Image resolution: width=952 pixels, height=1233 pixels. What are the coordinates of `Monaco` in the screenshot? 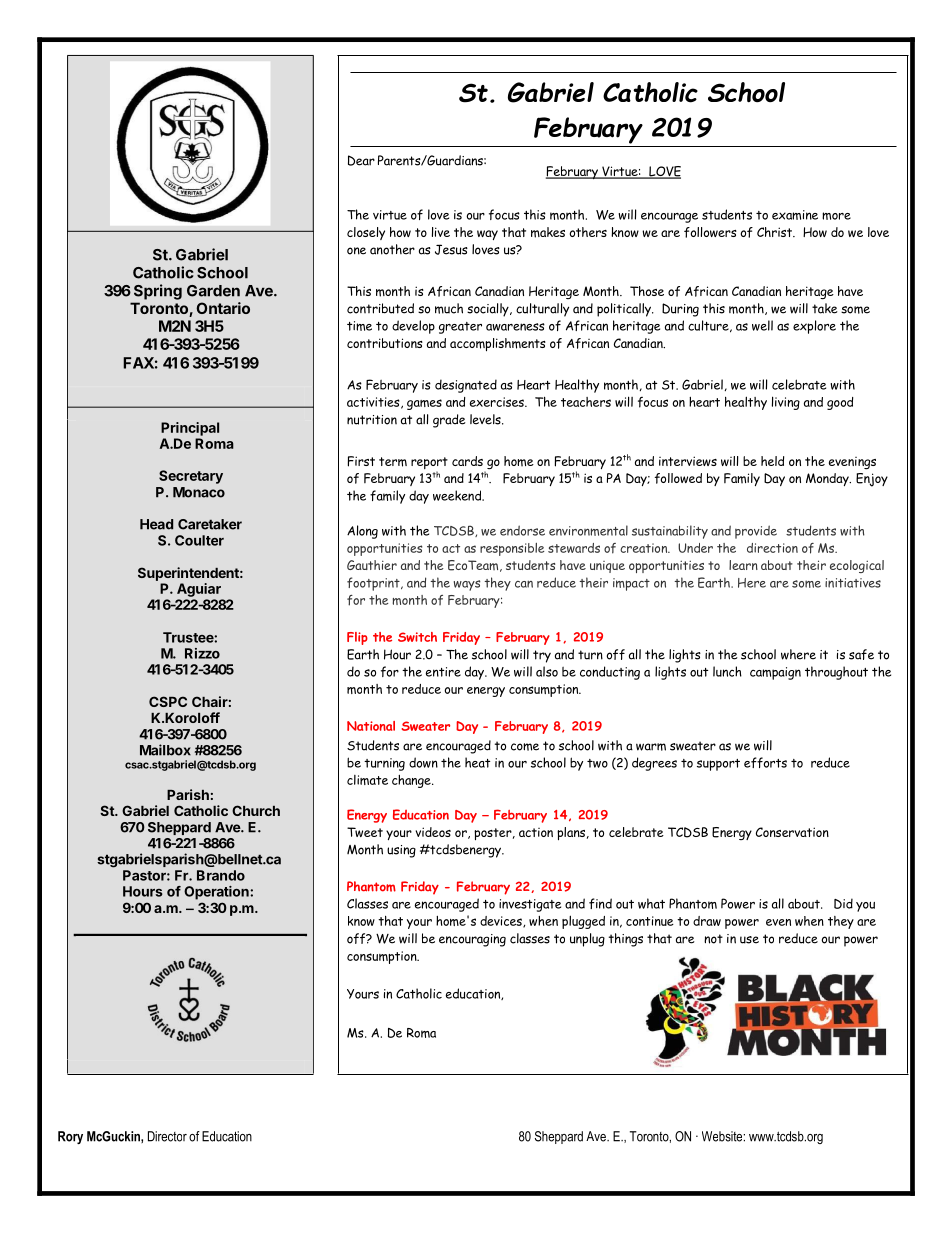 It's located at (199, 492).
